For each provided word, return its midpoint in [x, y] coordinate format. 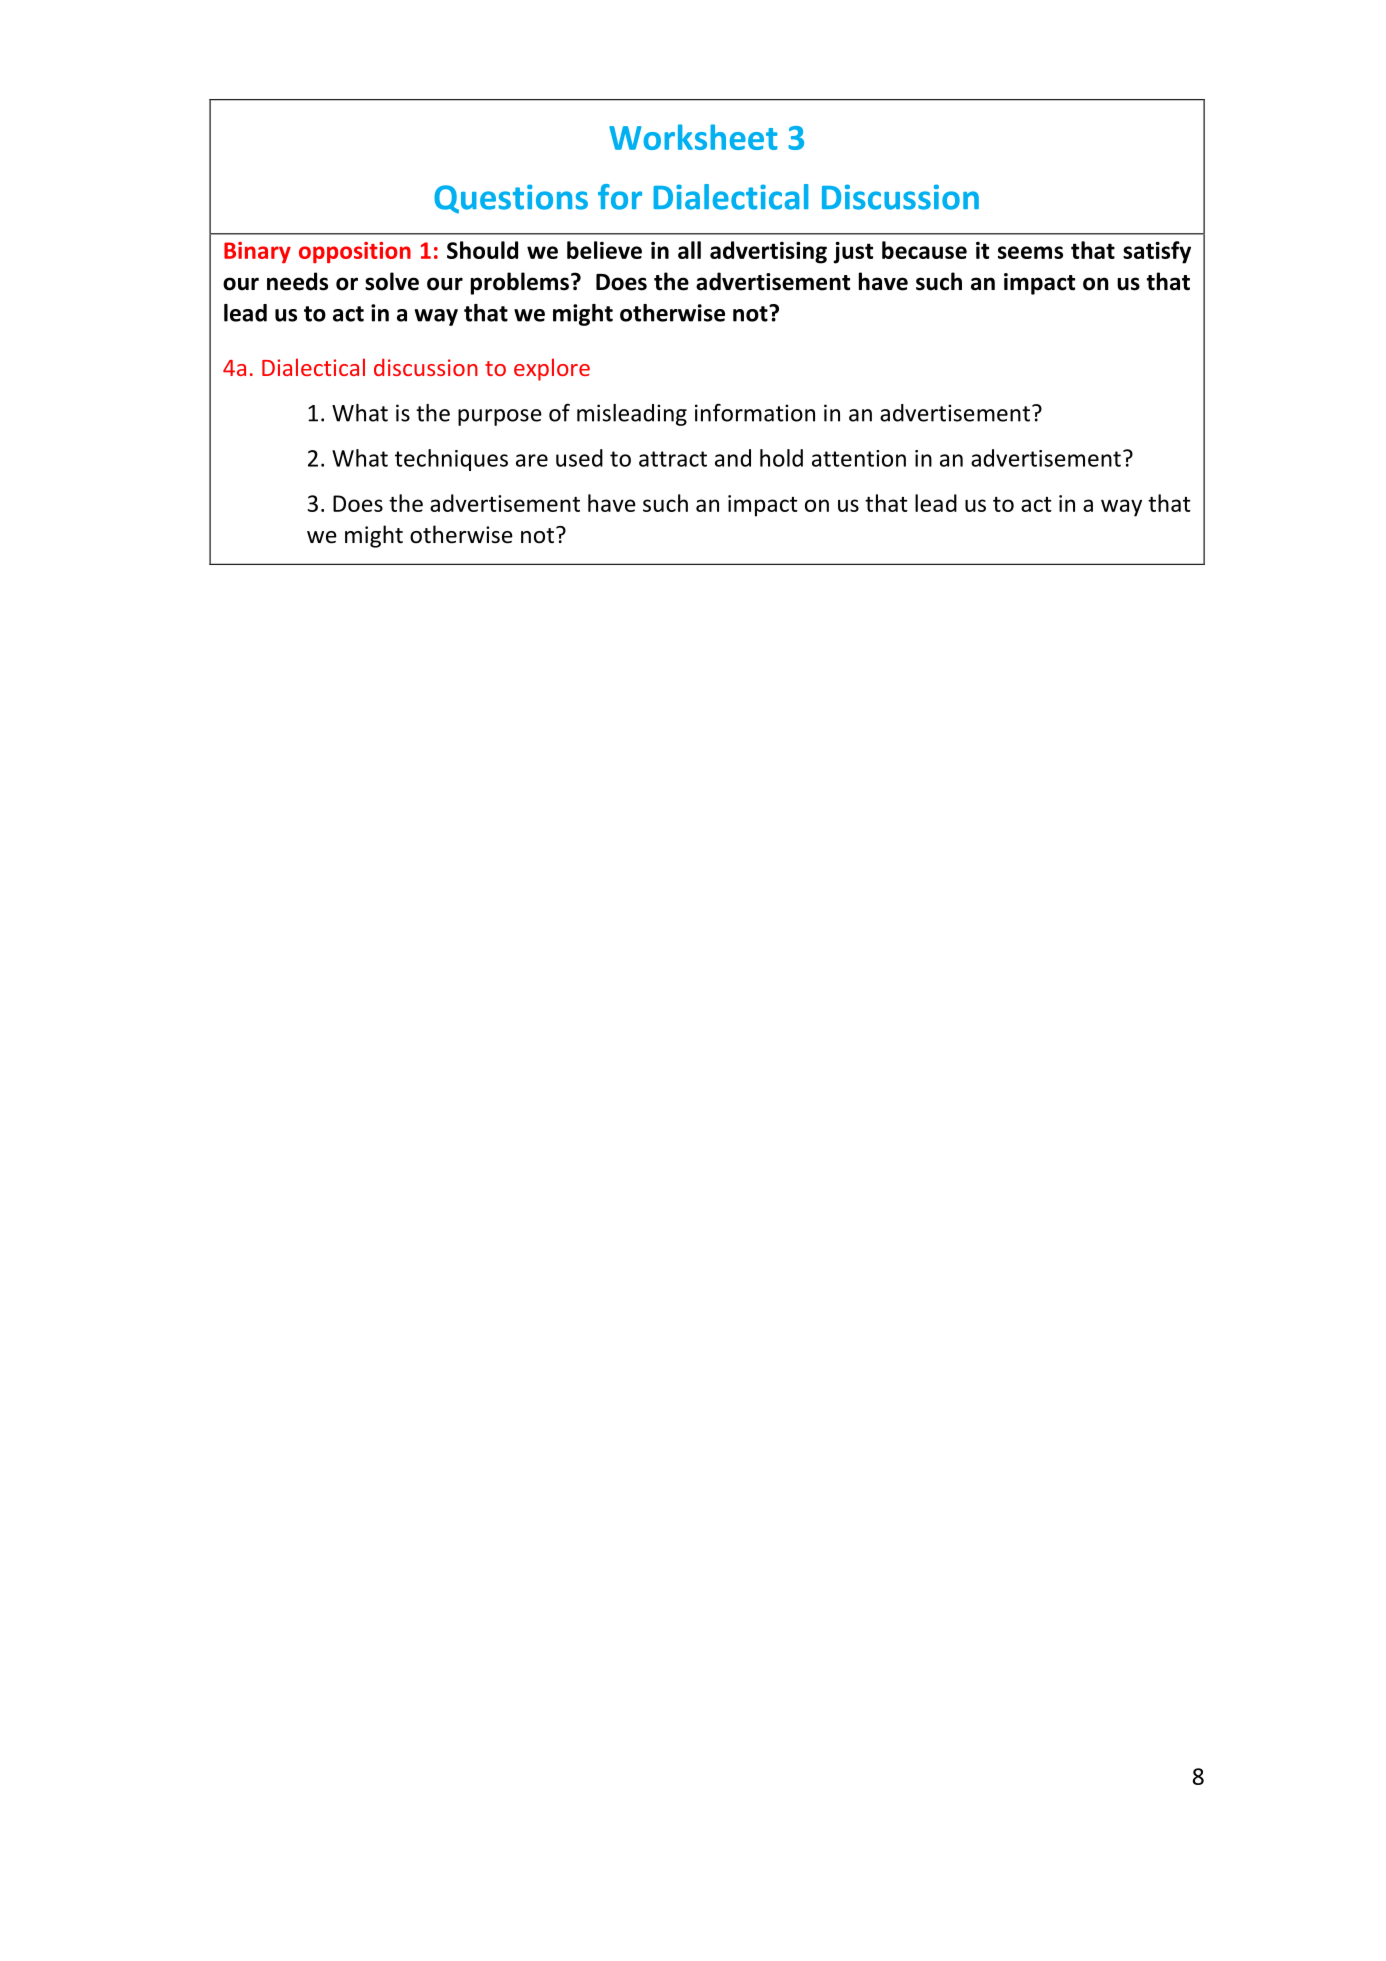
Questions [511, 198]
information [755, 412]
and [733, 458]
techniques [451, 460]
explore [552, 369]
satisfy [1157, 252]
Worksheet [693, 137]
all [689, 250]
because [924, 250]
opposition [355, 252]
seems [1030, 252]
